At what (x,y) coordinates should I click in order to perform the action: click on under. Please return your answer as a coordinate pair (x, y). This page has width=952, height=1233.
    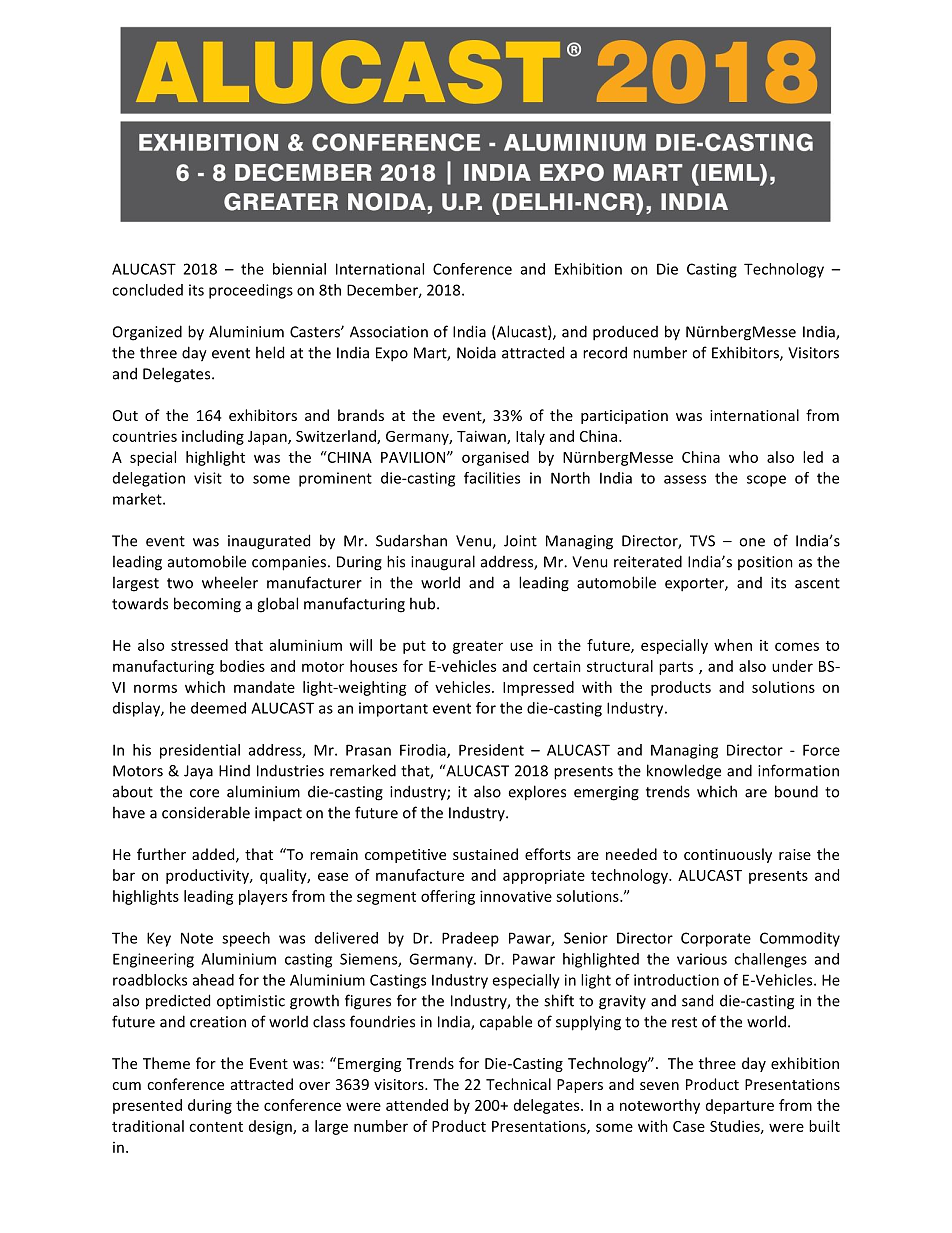
    Looking at the image, I should click on (792, 666).
